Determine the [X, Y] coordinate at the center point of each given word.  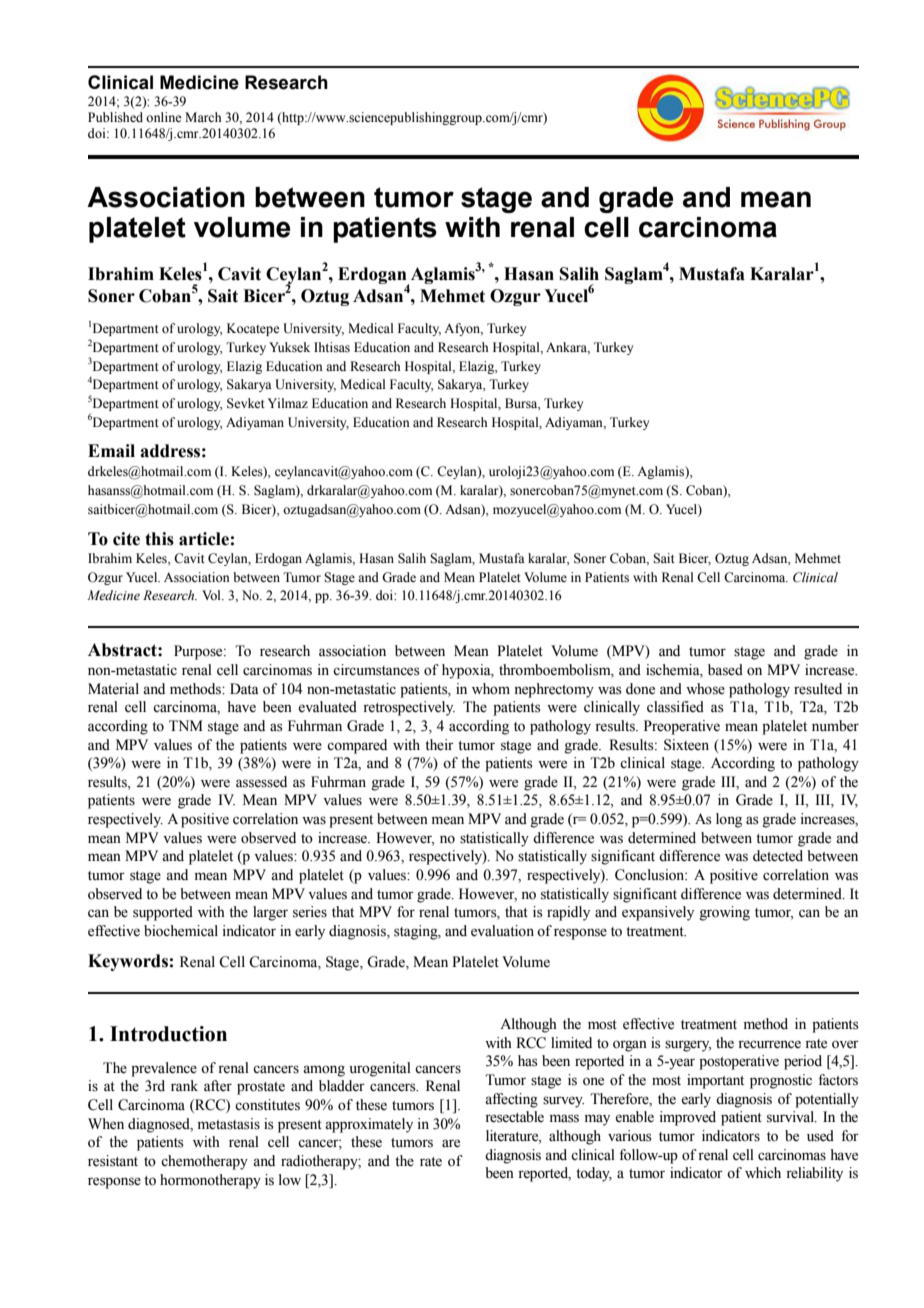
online [163, 117]
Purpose [199, 652]
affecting [511, 1100]
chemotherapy [204, 1162]
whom [491, 689]
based [725, 670]
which [763, 1172]
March [203, 117]
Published [115, 117]
